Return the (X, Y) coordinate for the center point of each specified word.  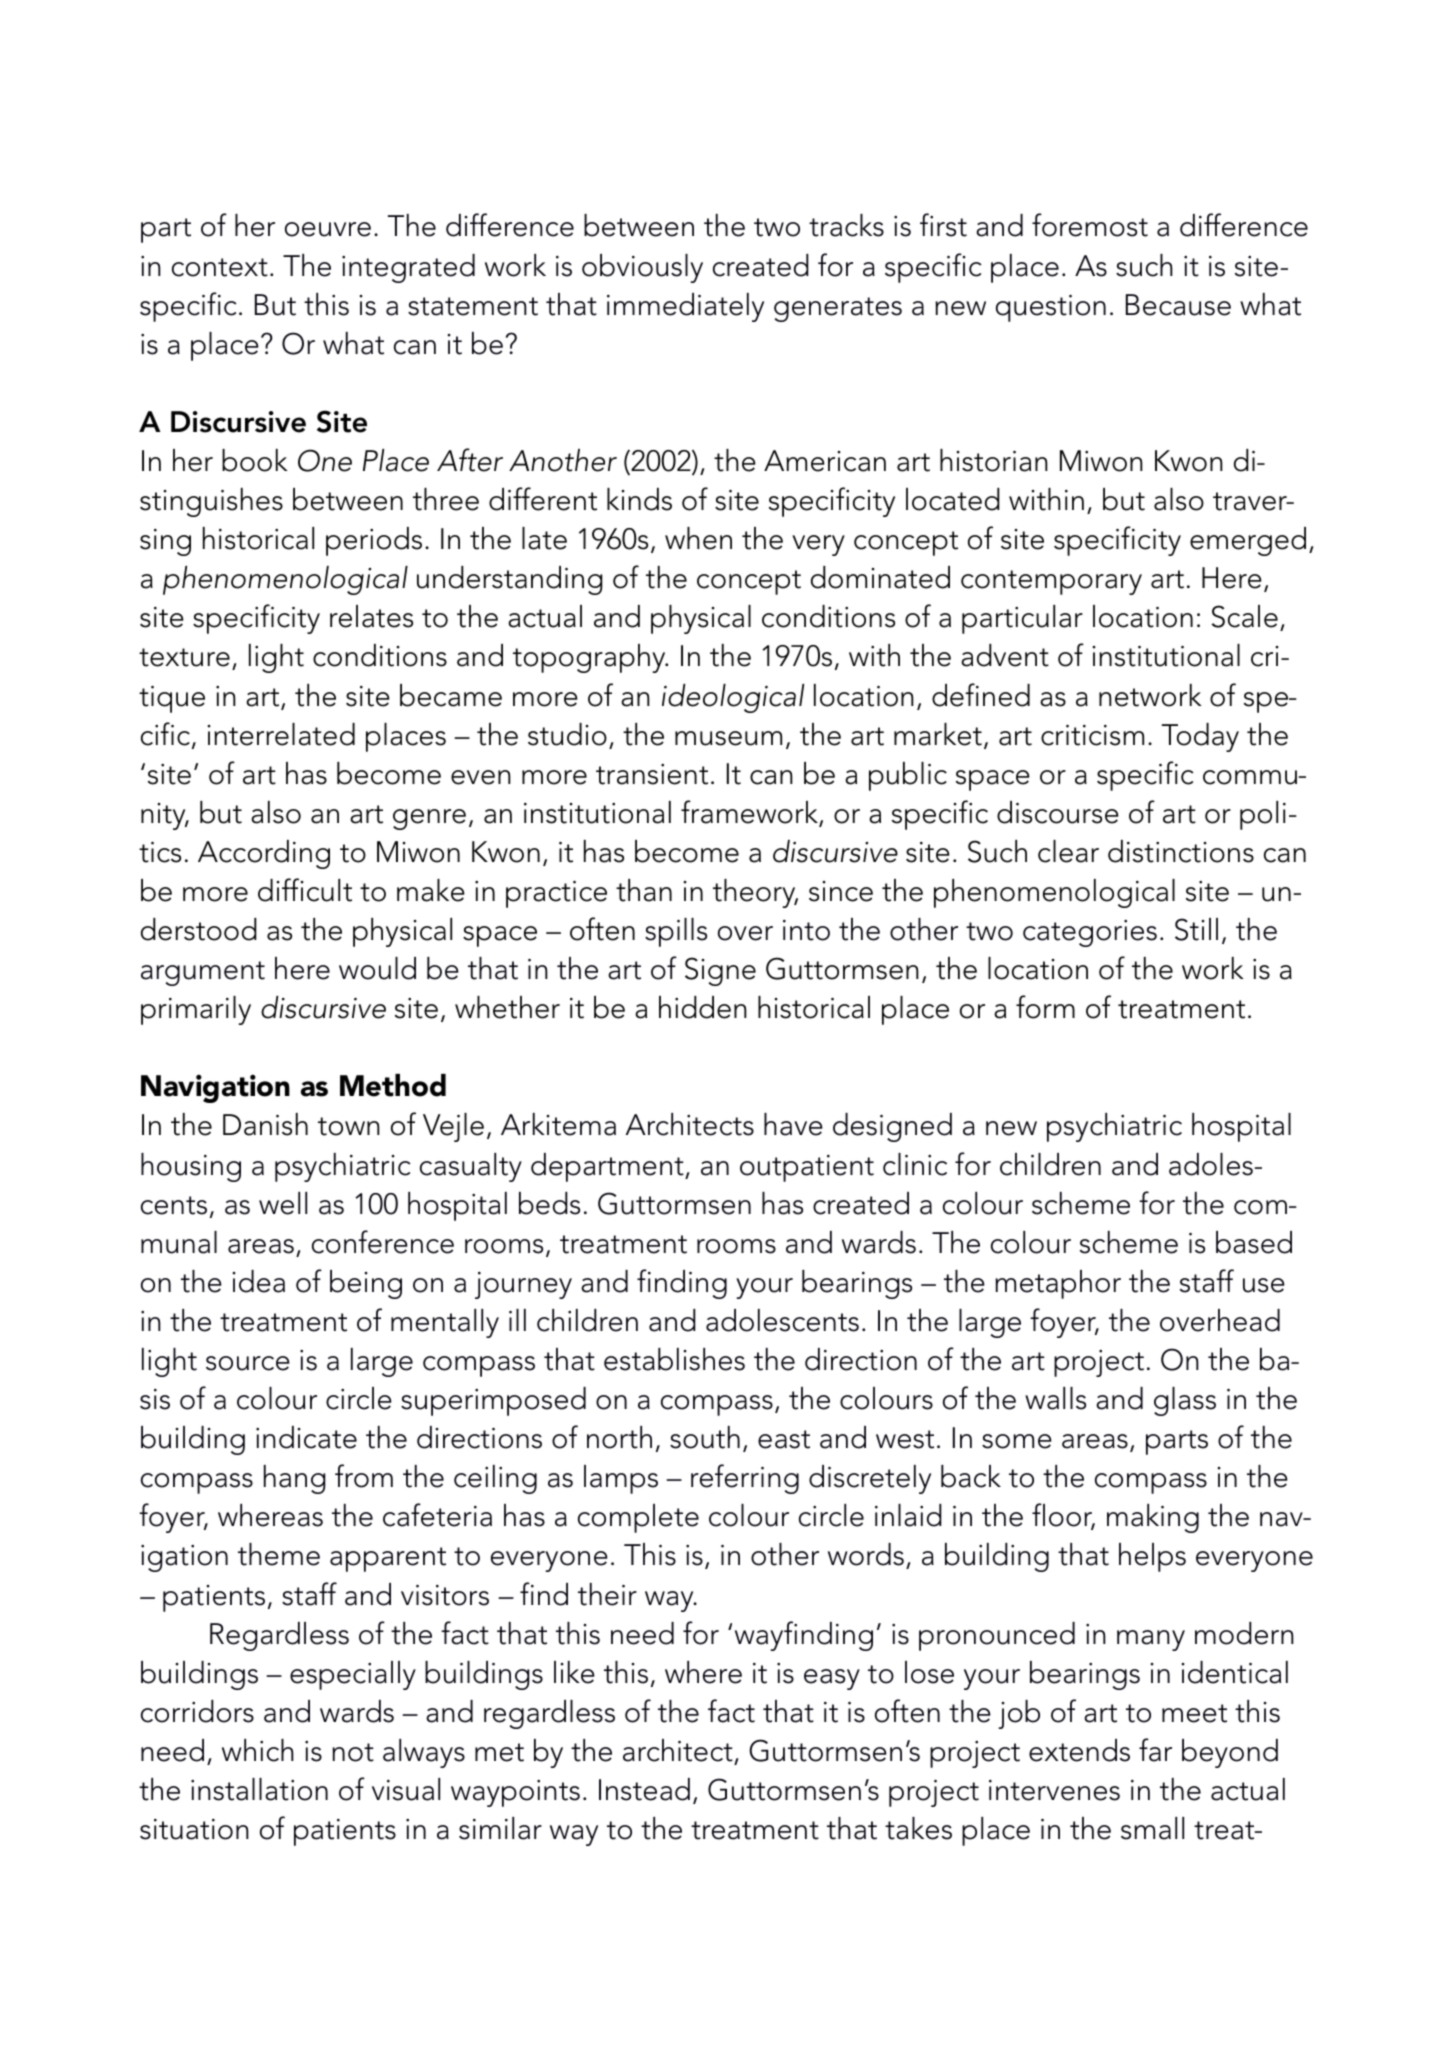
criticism (1092, 735)
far (1155, 1750)
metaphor (1058, 1284)
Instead (644, 1789)
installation (259, 1789)
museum (728, 738)
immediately (685, 307)
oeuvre (328, 229)
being (366, 1284)
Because (1178, 305)
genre (429, 819)
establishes (674, 1359)
